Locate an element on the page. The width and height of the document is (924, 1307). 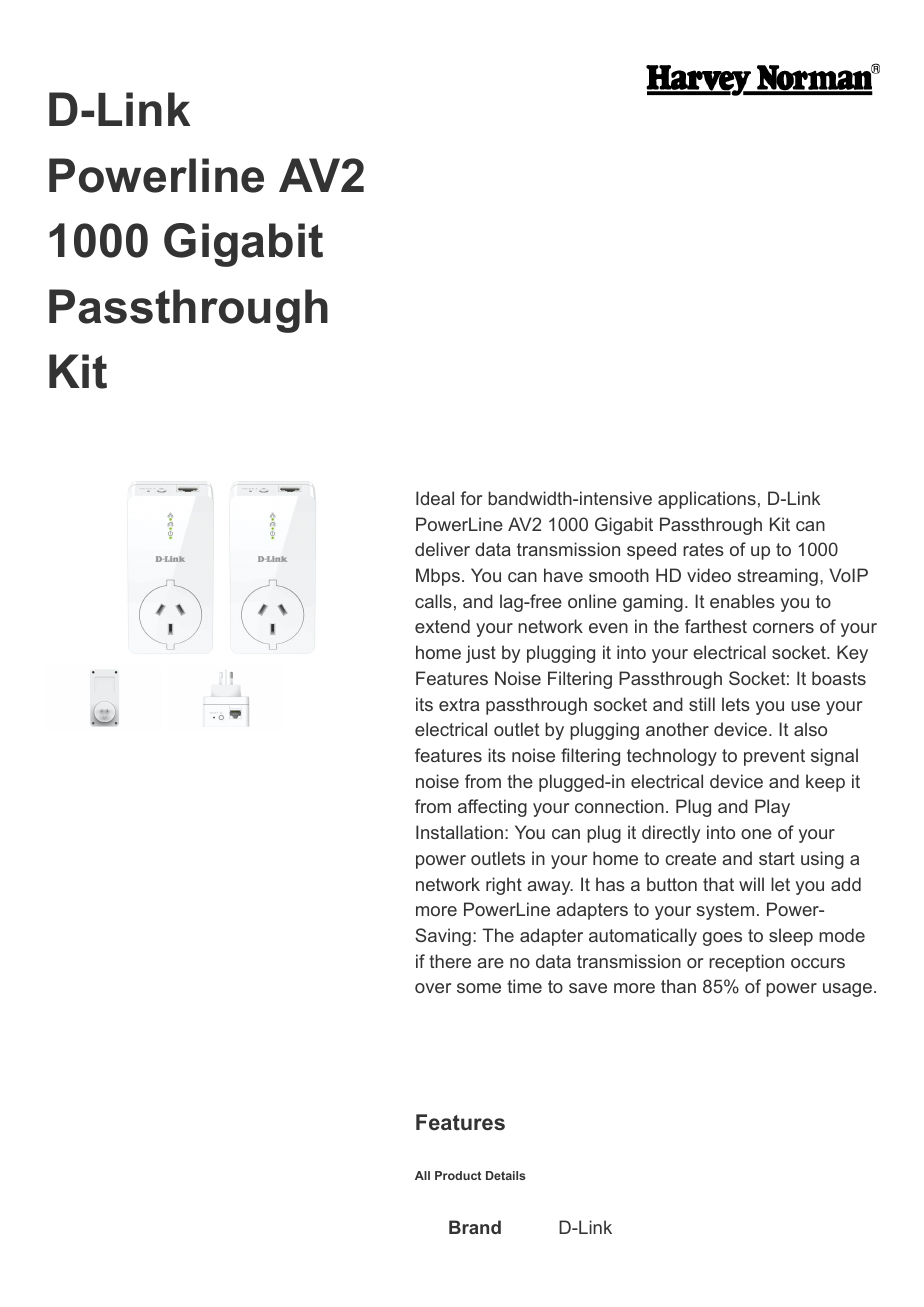
Details is located at coordinates (506, 1175).
